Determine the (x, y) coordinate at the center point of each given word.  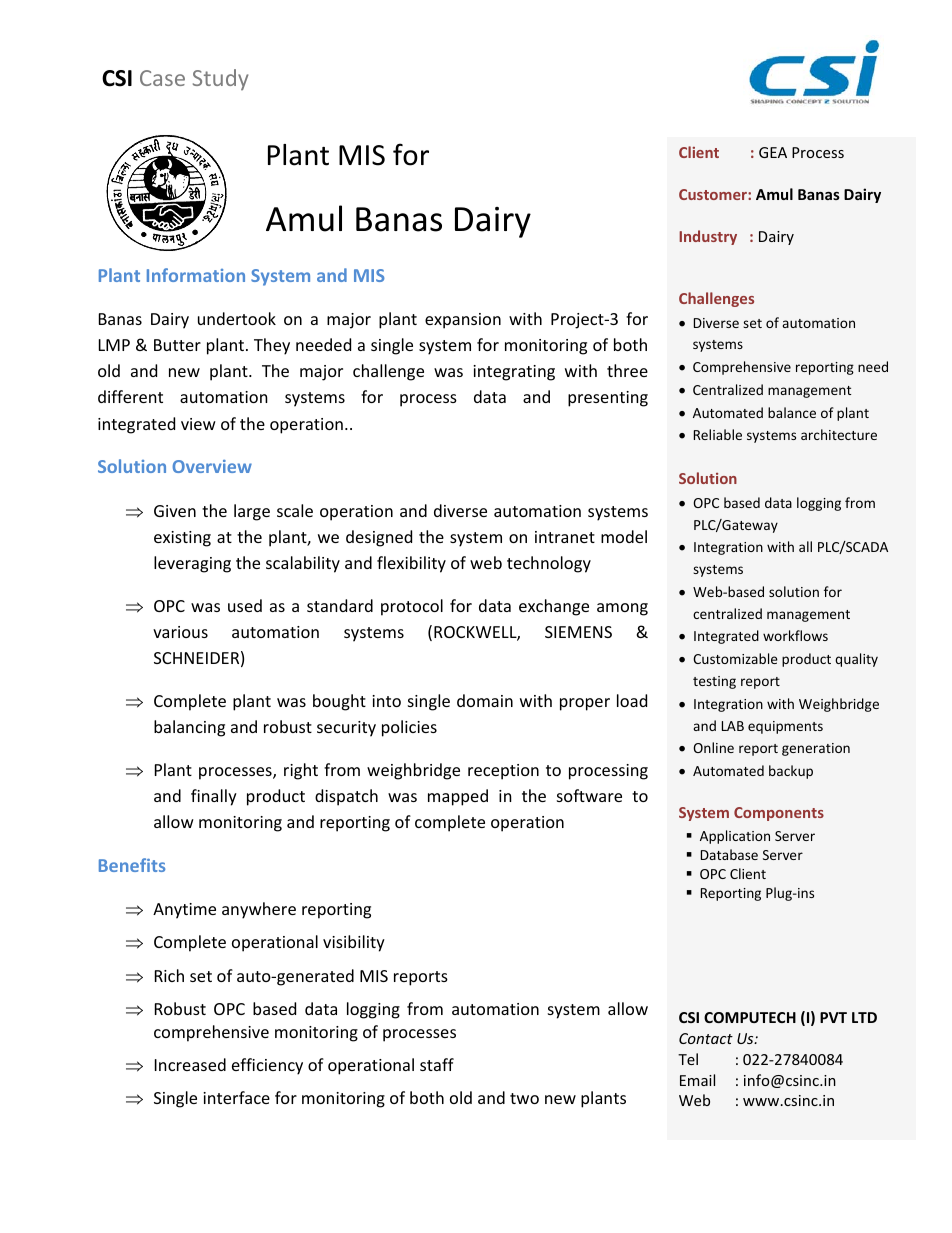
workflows (795, 635)
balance (792, 412)
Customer (714, 194)
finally (214, 797)
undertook (237, 318)
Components (779, 814)
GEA (773, 152)
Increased (190, 1064)
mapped (458, 797)
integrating (514, 373)
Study (221, 79)
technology (549, 564)
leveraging (192, 564)
